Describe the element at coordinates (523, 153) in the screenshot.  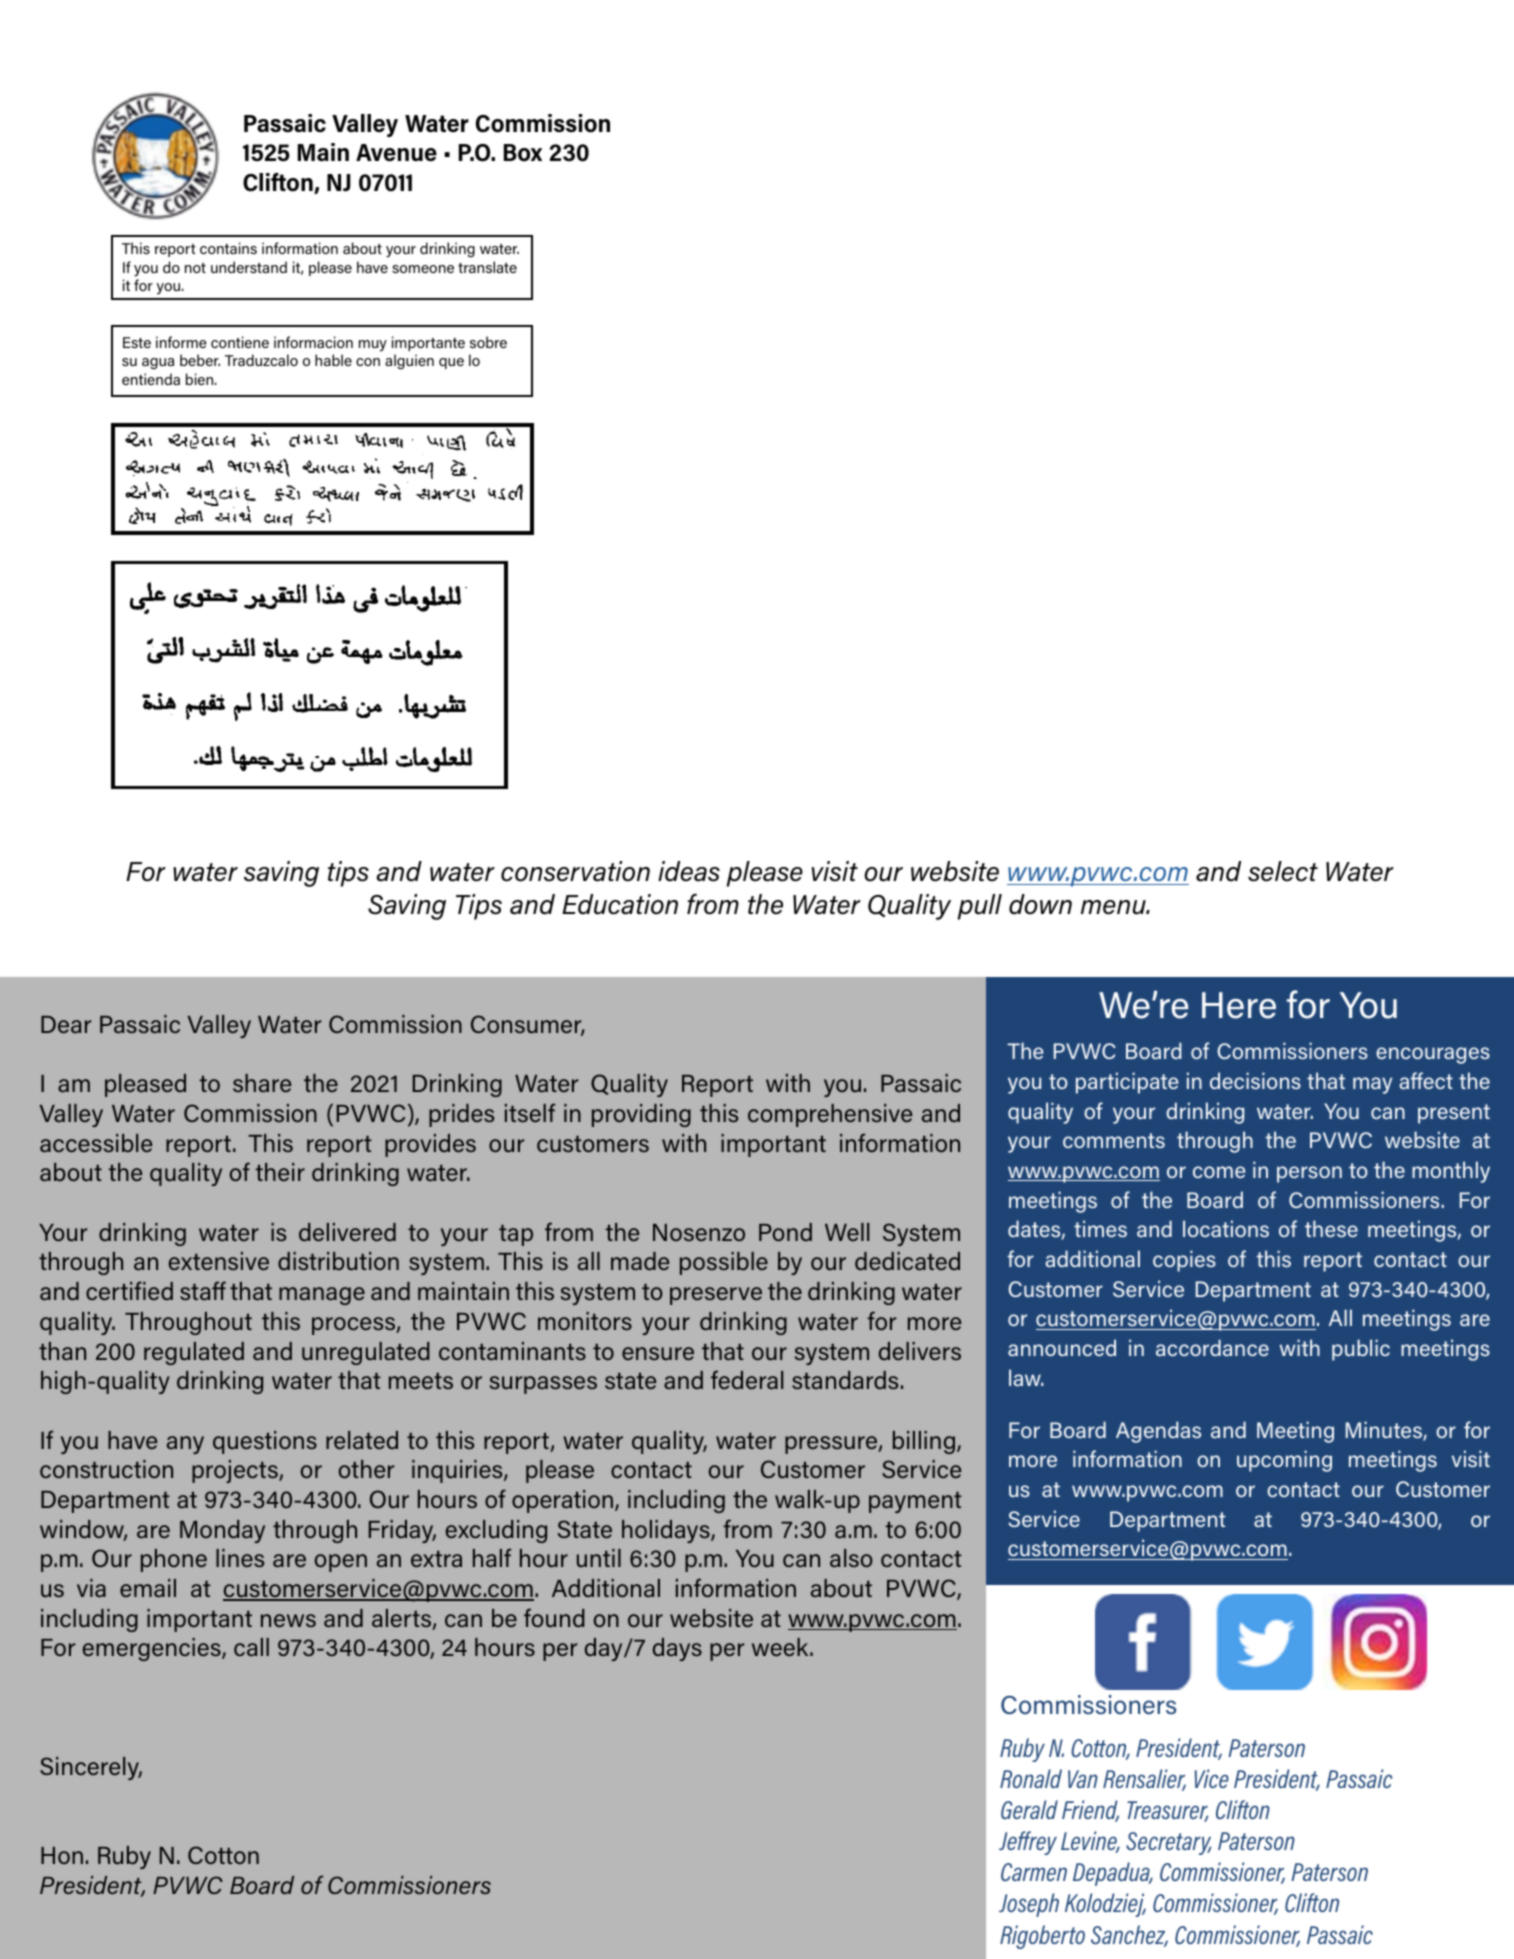
I see `Box` at that location.
